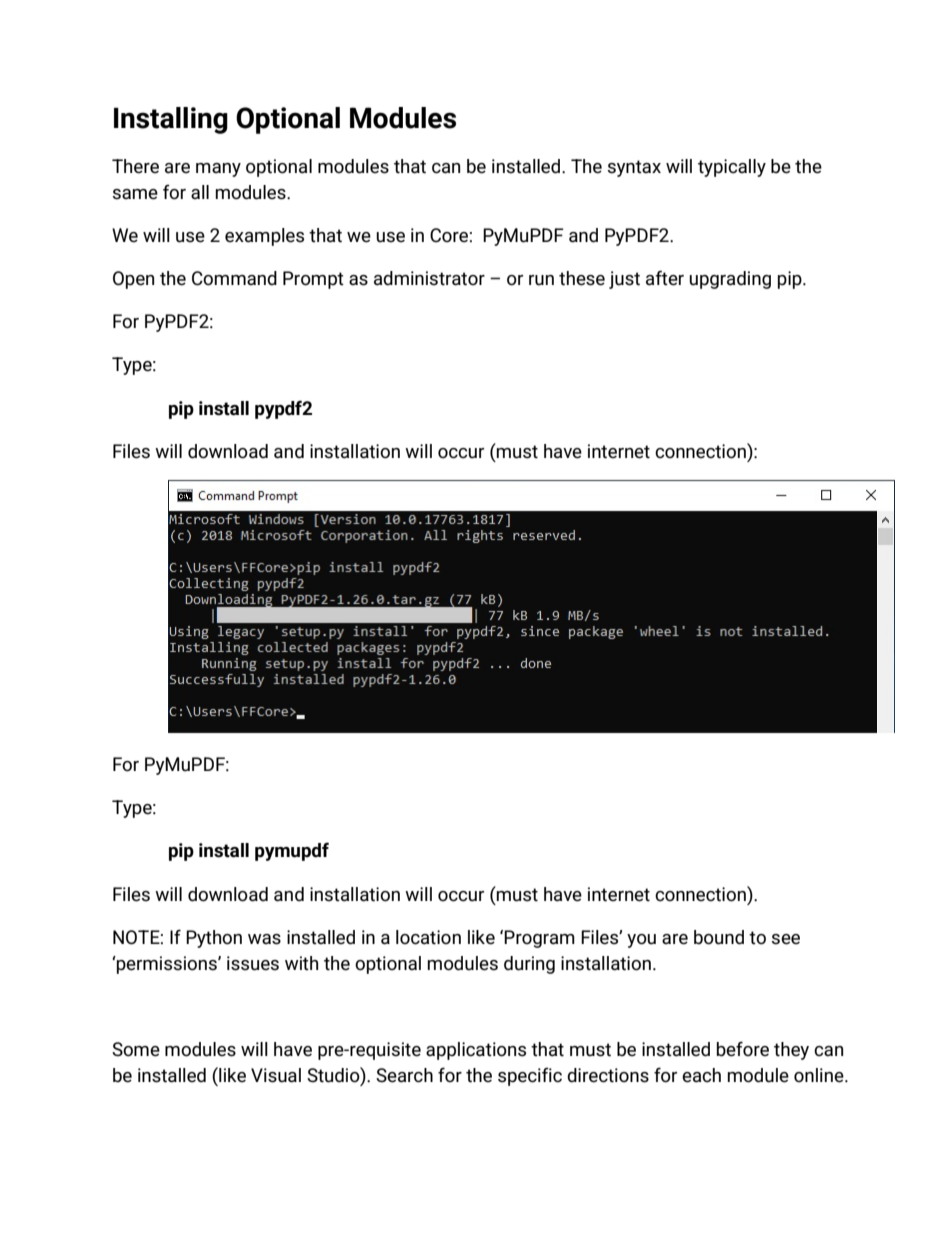 The image size is (952, 1233). What do you see at coordinates (539, 939) in the page?
I see `Program` at bounding box center [539, 939].
